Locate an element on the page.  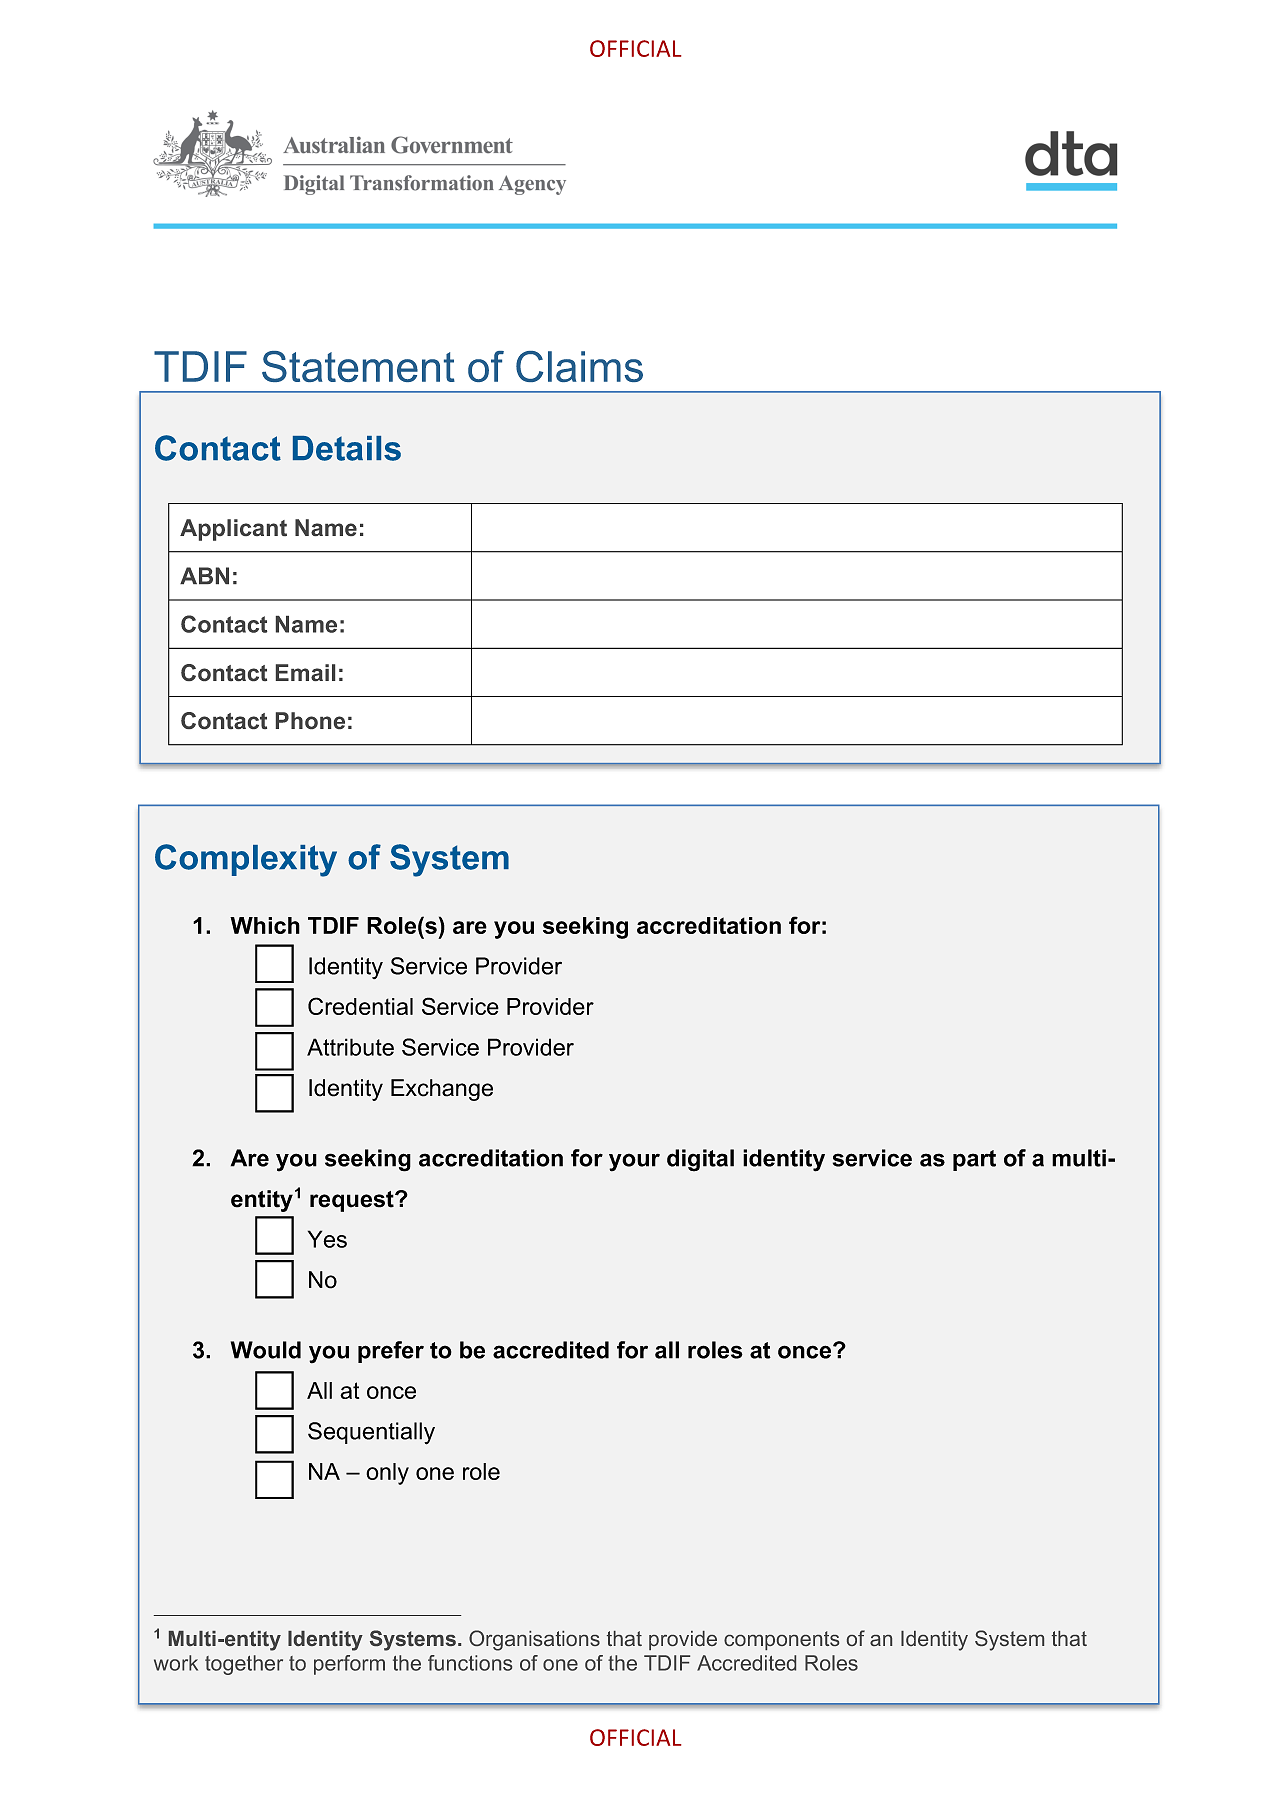
Exchange is located at coordinates (442, 1090).
